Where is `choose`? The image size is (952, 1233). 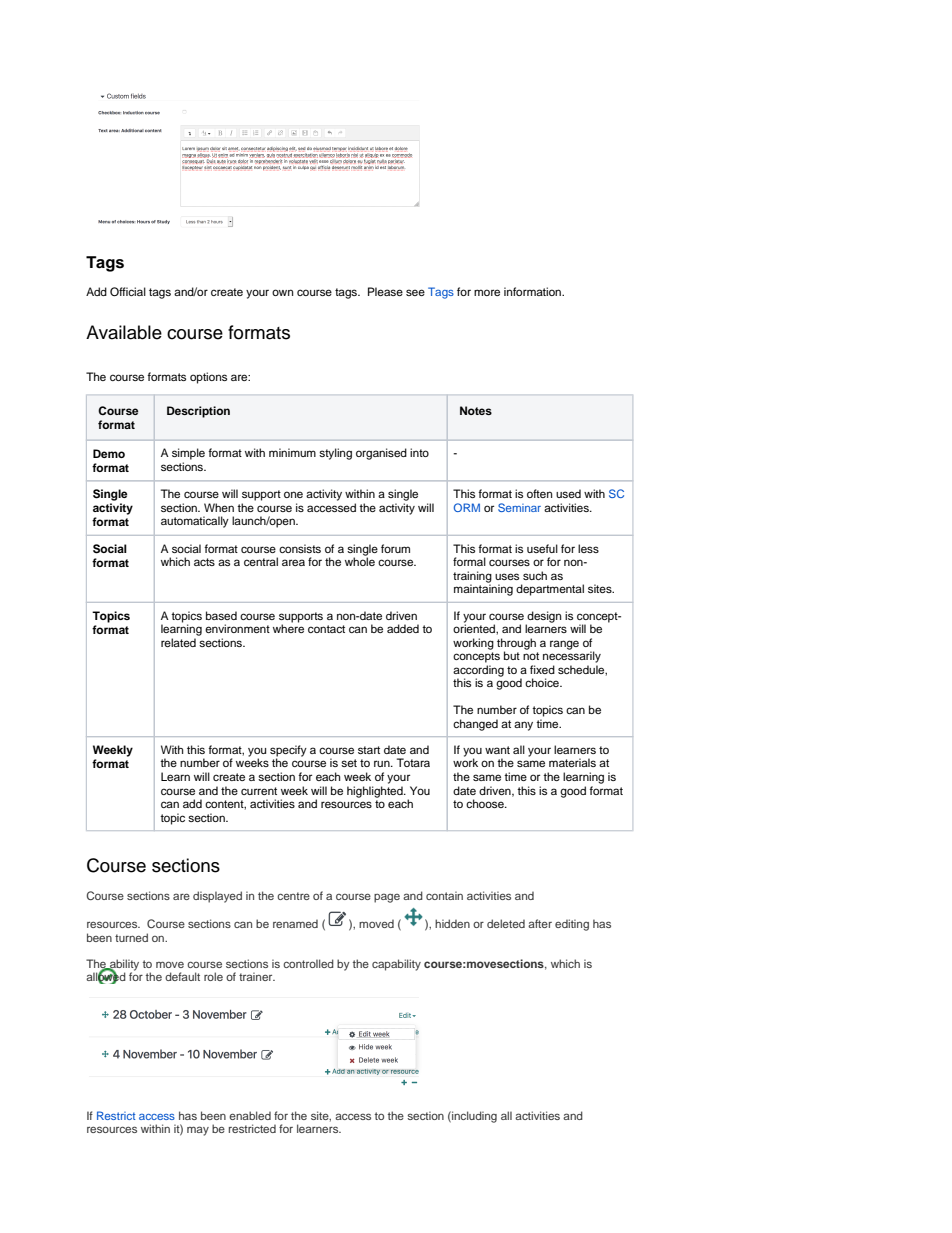
choose is located at coordinates (486, 803).
